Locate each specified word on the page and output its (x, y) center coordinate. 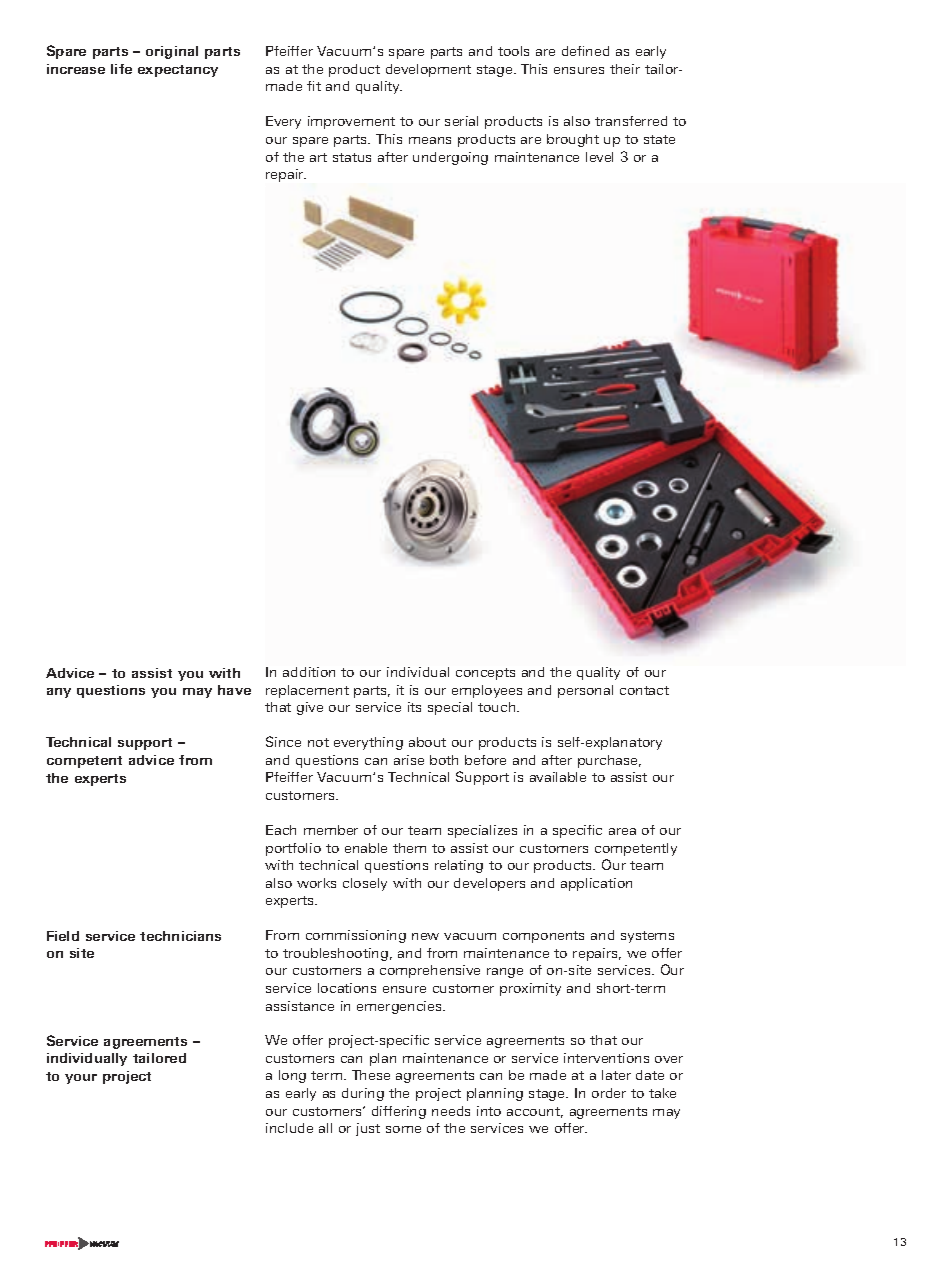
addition (309, 672)
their (625, 69)
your (81, 1079)
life (121, 69)
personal (585, 691)
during (363, 1094)
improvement (351, 122)
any (59, 693)
